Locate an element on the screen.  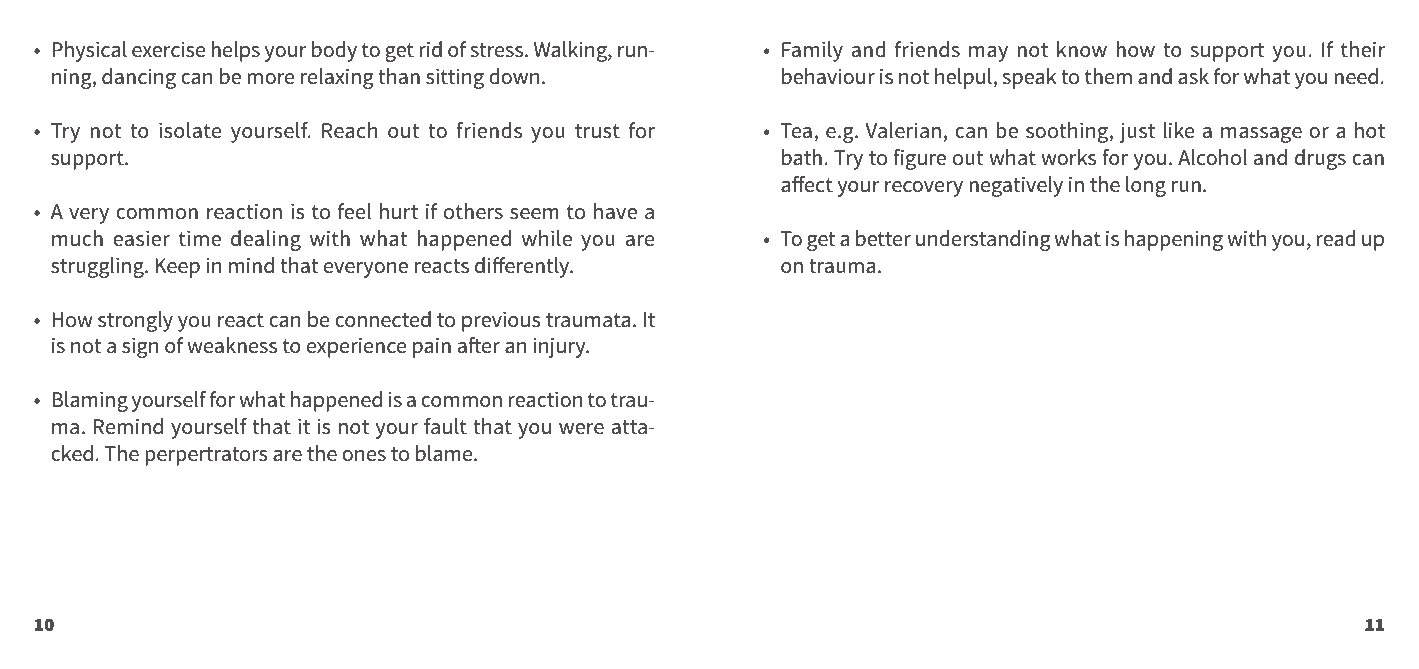
weakness is located at coordinates (232, 345).
